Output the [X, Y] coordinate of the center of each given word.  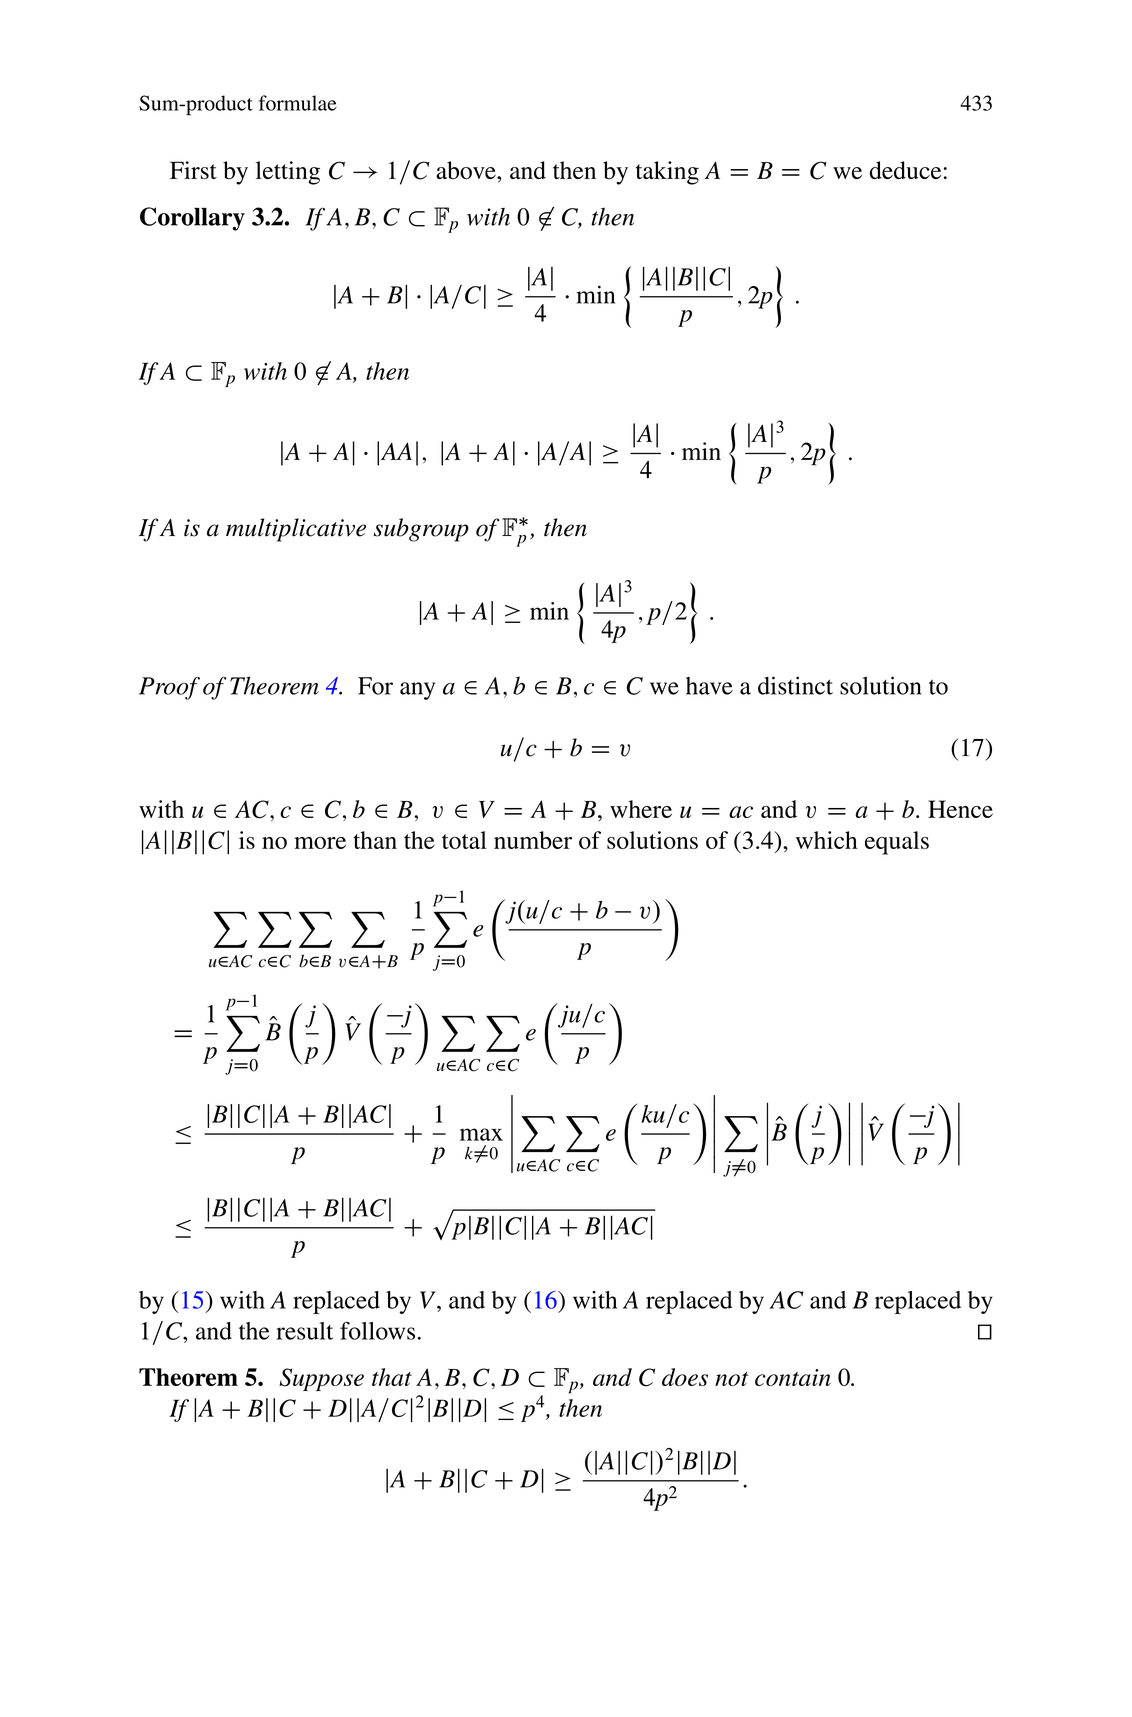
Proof [169, 688]
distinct [795, 685]
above [467, 170]
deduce [905, 170]
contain [793, 1377]
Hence [960, 809]
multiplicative [296, 530]
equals [897, 843]
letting [288, 173]
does [685, 1377]
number [533, 840]
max [481, 1134]
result [304, 1331]
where [641, 809]
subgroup [421, 530]
